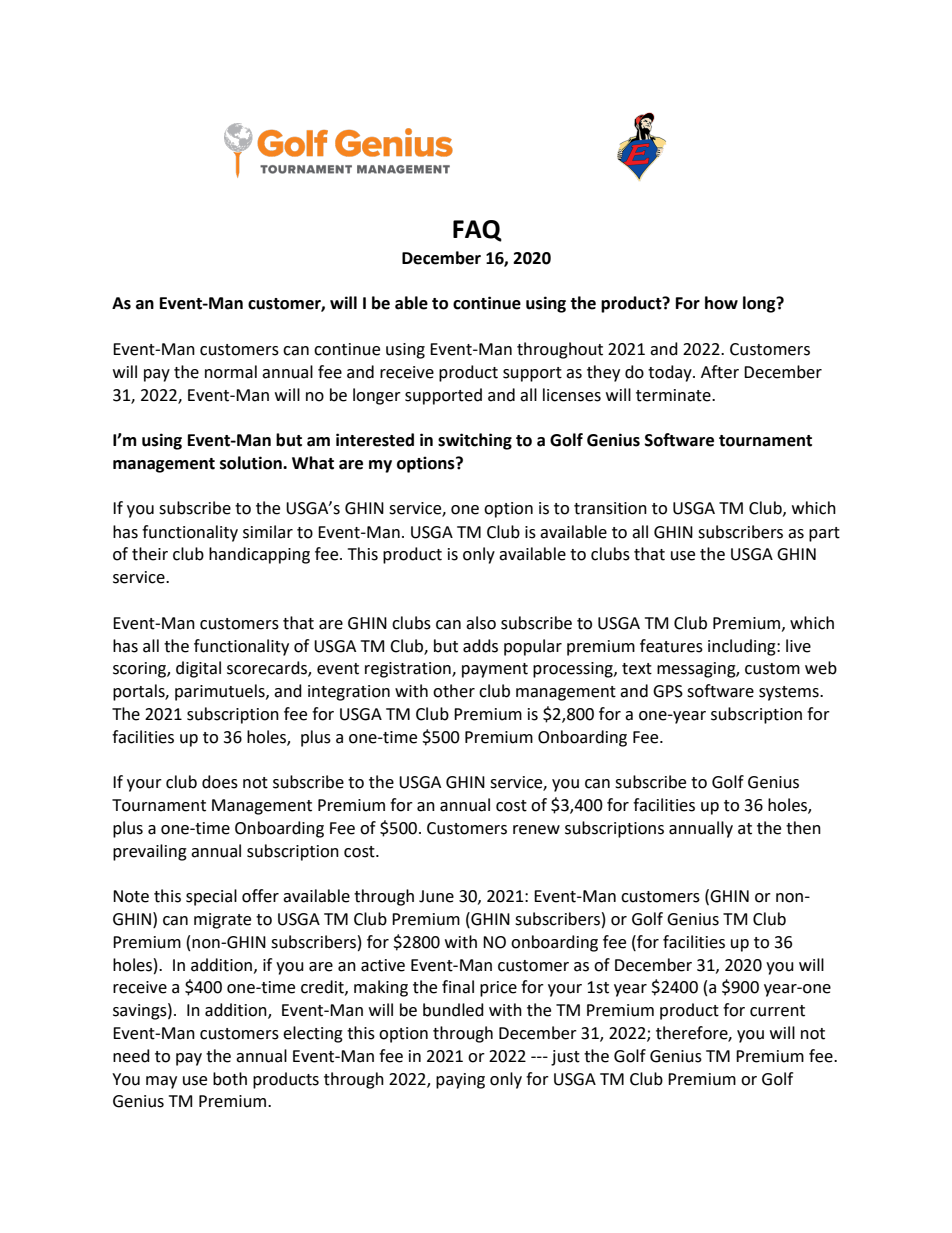  I want to click on part, so click(824, 534).
